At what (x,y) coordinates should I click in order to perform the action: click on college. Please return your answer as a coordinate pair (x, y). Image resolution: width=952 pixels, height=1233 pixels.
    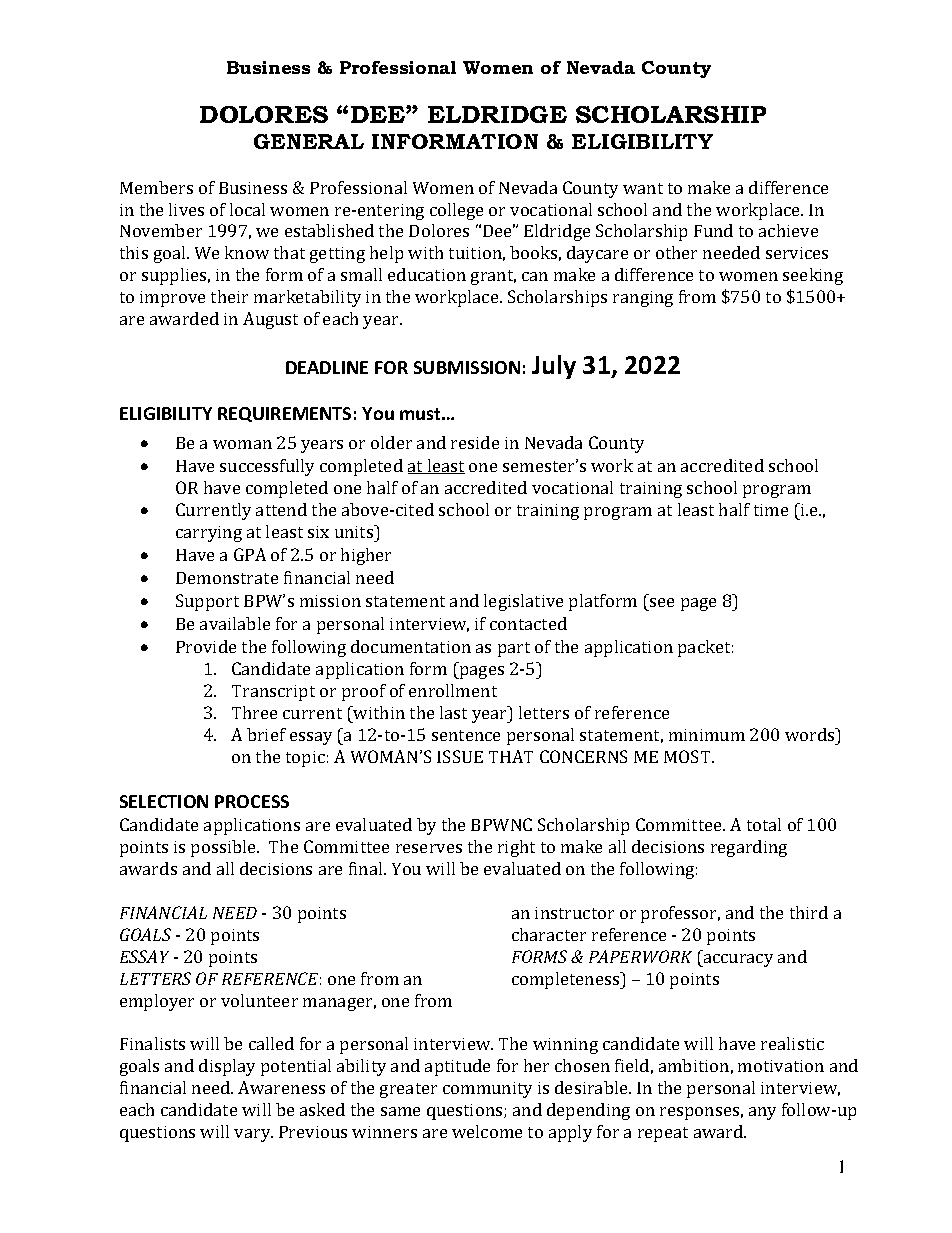
    Looking at the image, I should click on (456, 211).
